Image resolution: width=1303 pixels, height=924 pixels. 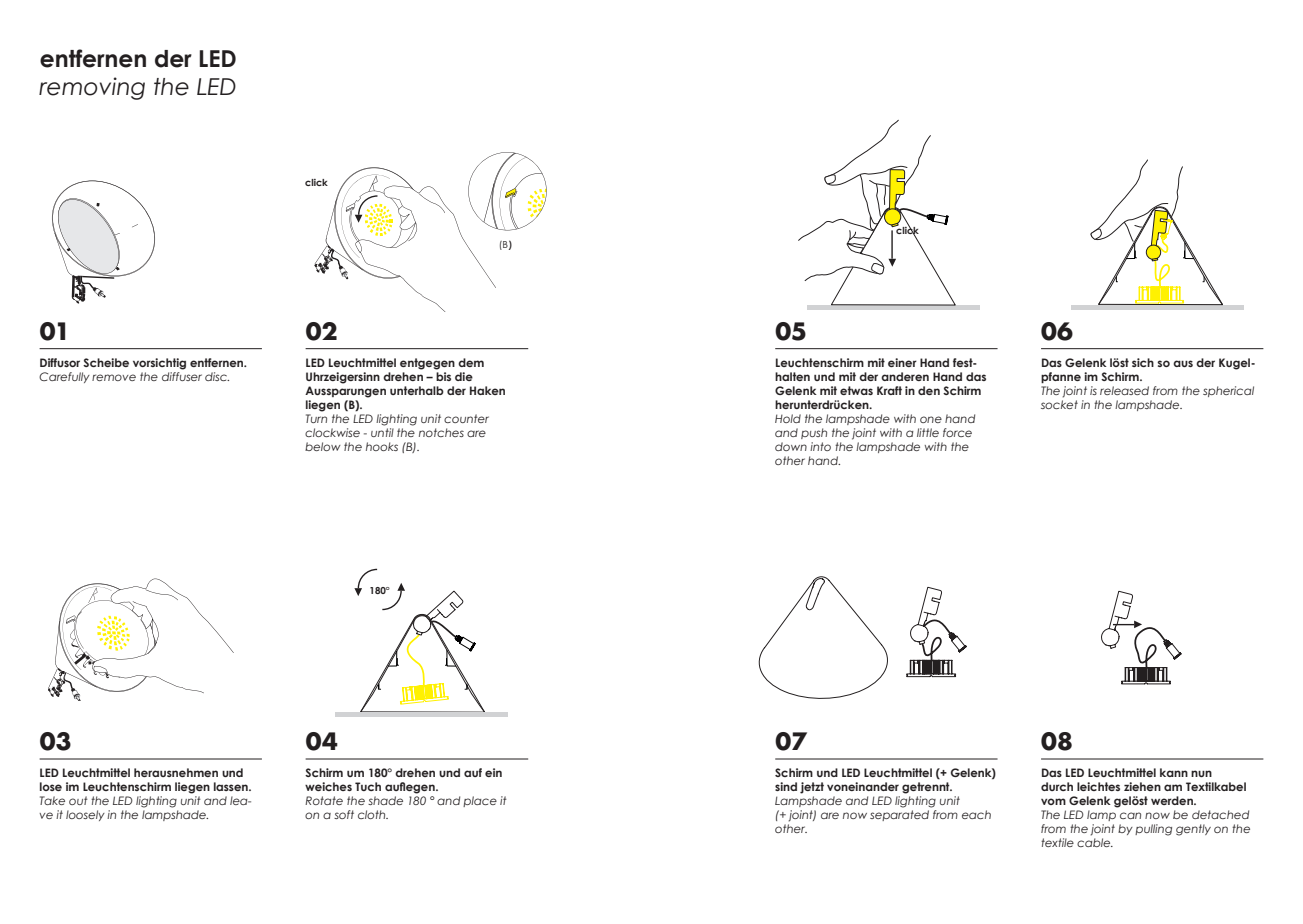 What do you see at coordinates (92, 88) in the image?
I see `removing` at bounding box center [92, 88].
